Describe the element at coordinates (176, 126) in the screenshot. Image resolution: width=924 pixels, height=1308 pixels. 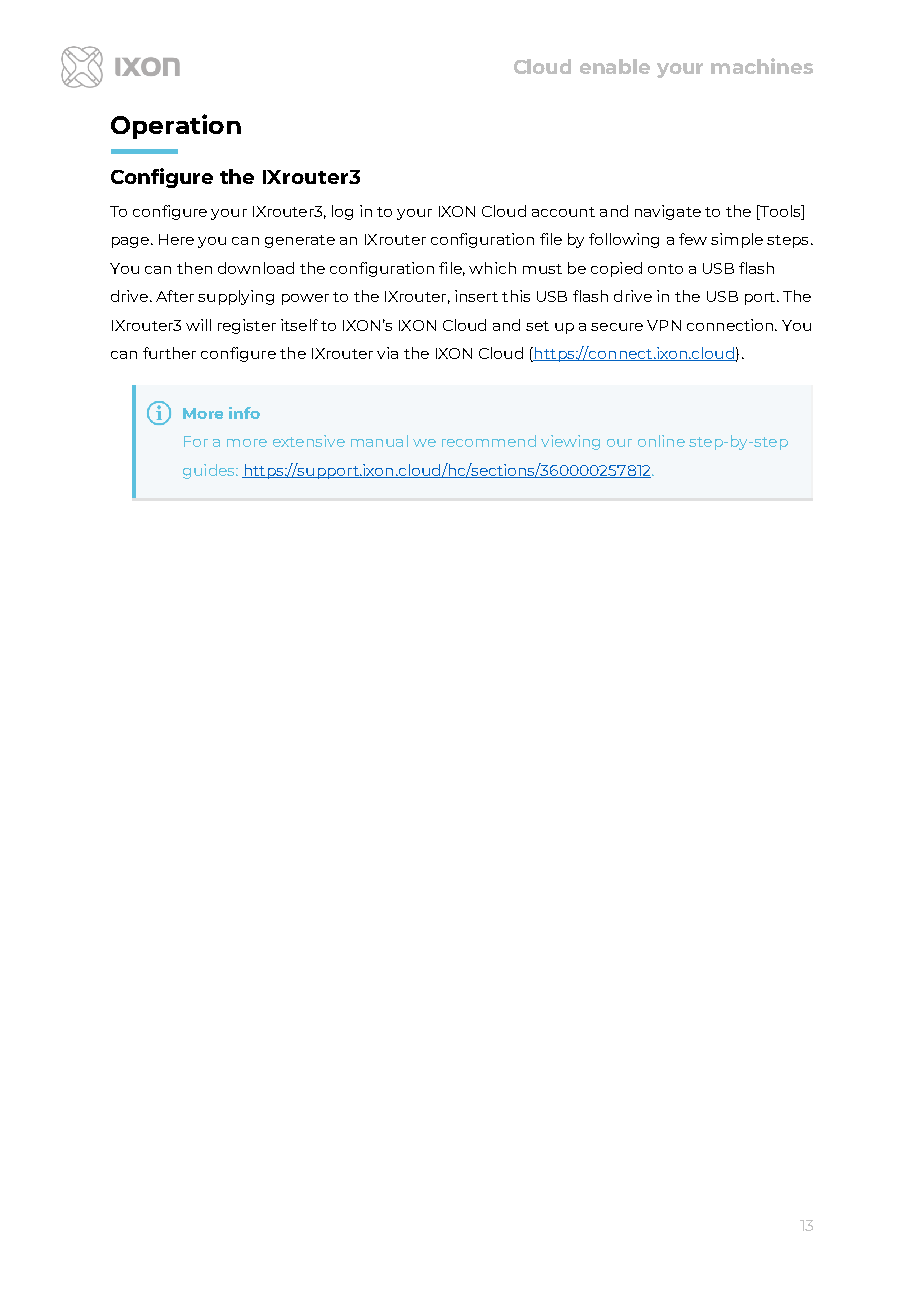
I see `Operation` at that location.
